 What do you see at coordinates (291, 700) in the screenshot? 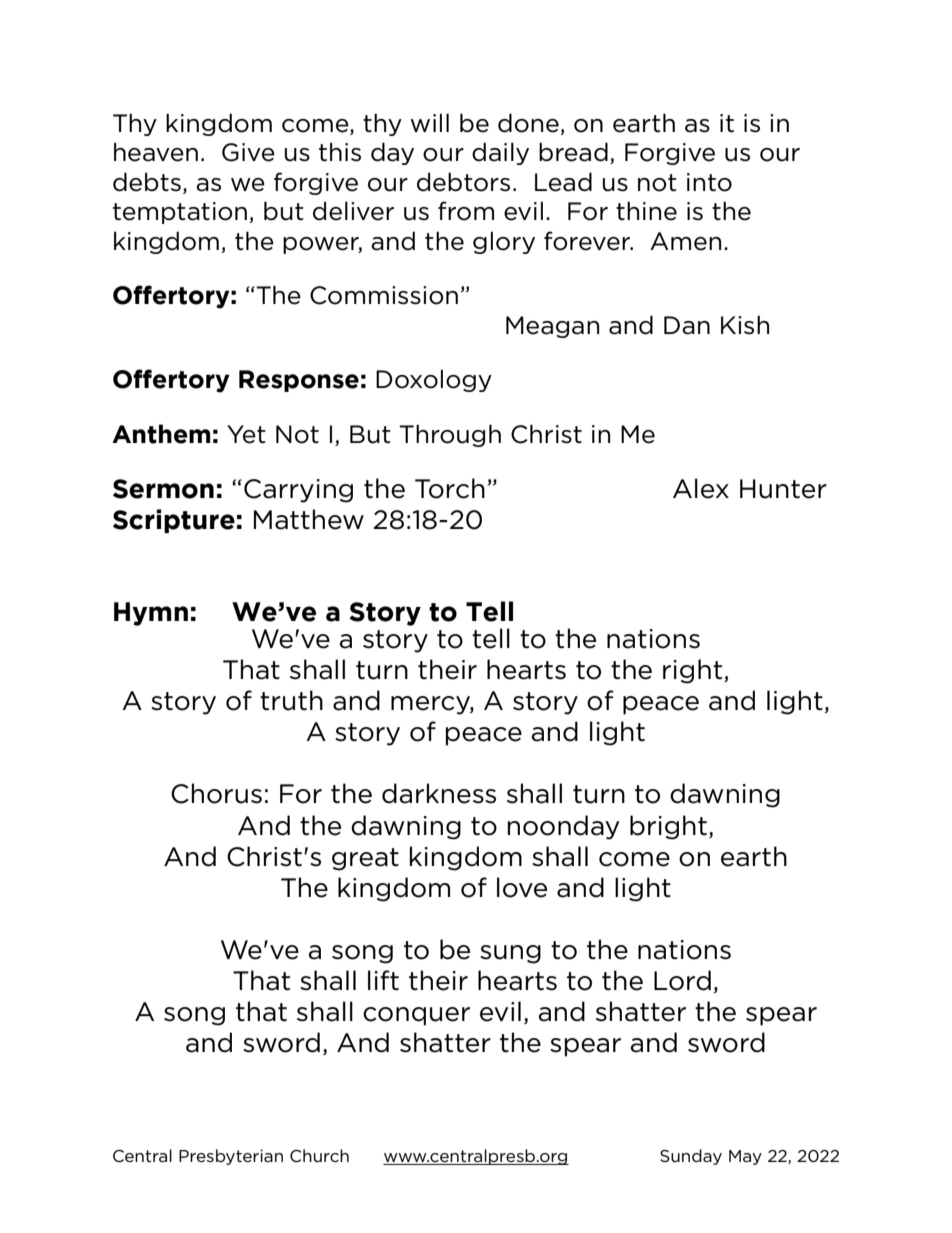
I see `truth` at bounding box center [291, 700].
